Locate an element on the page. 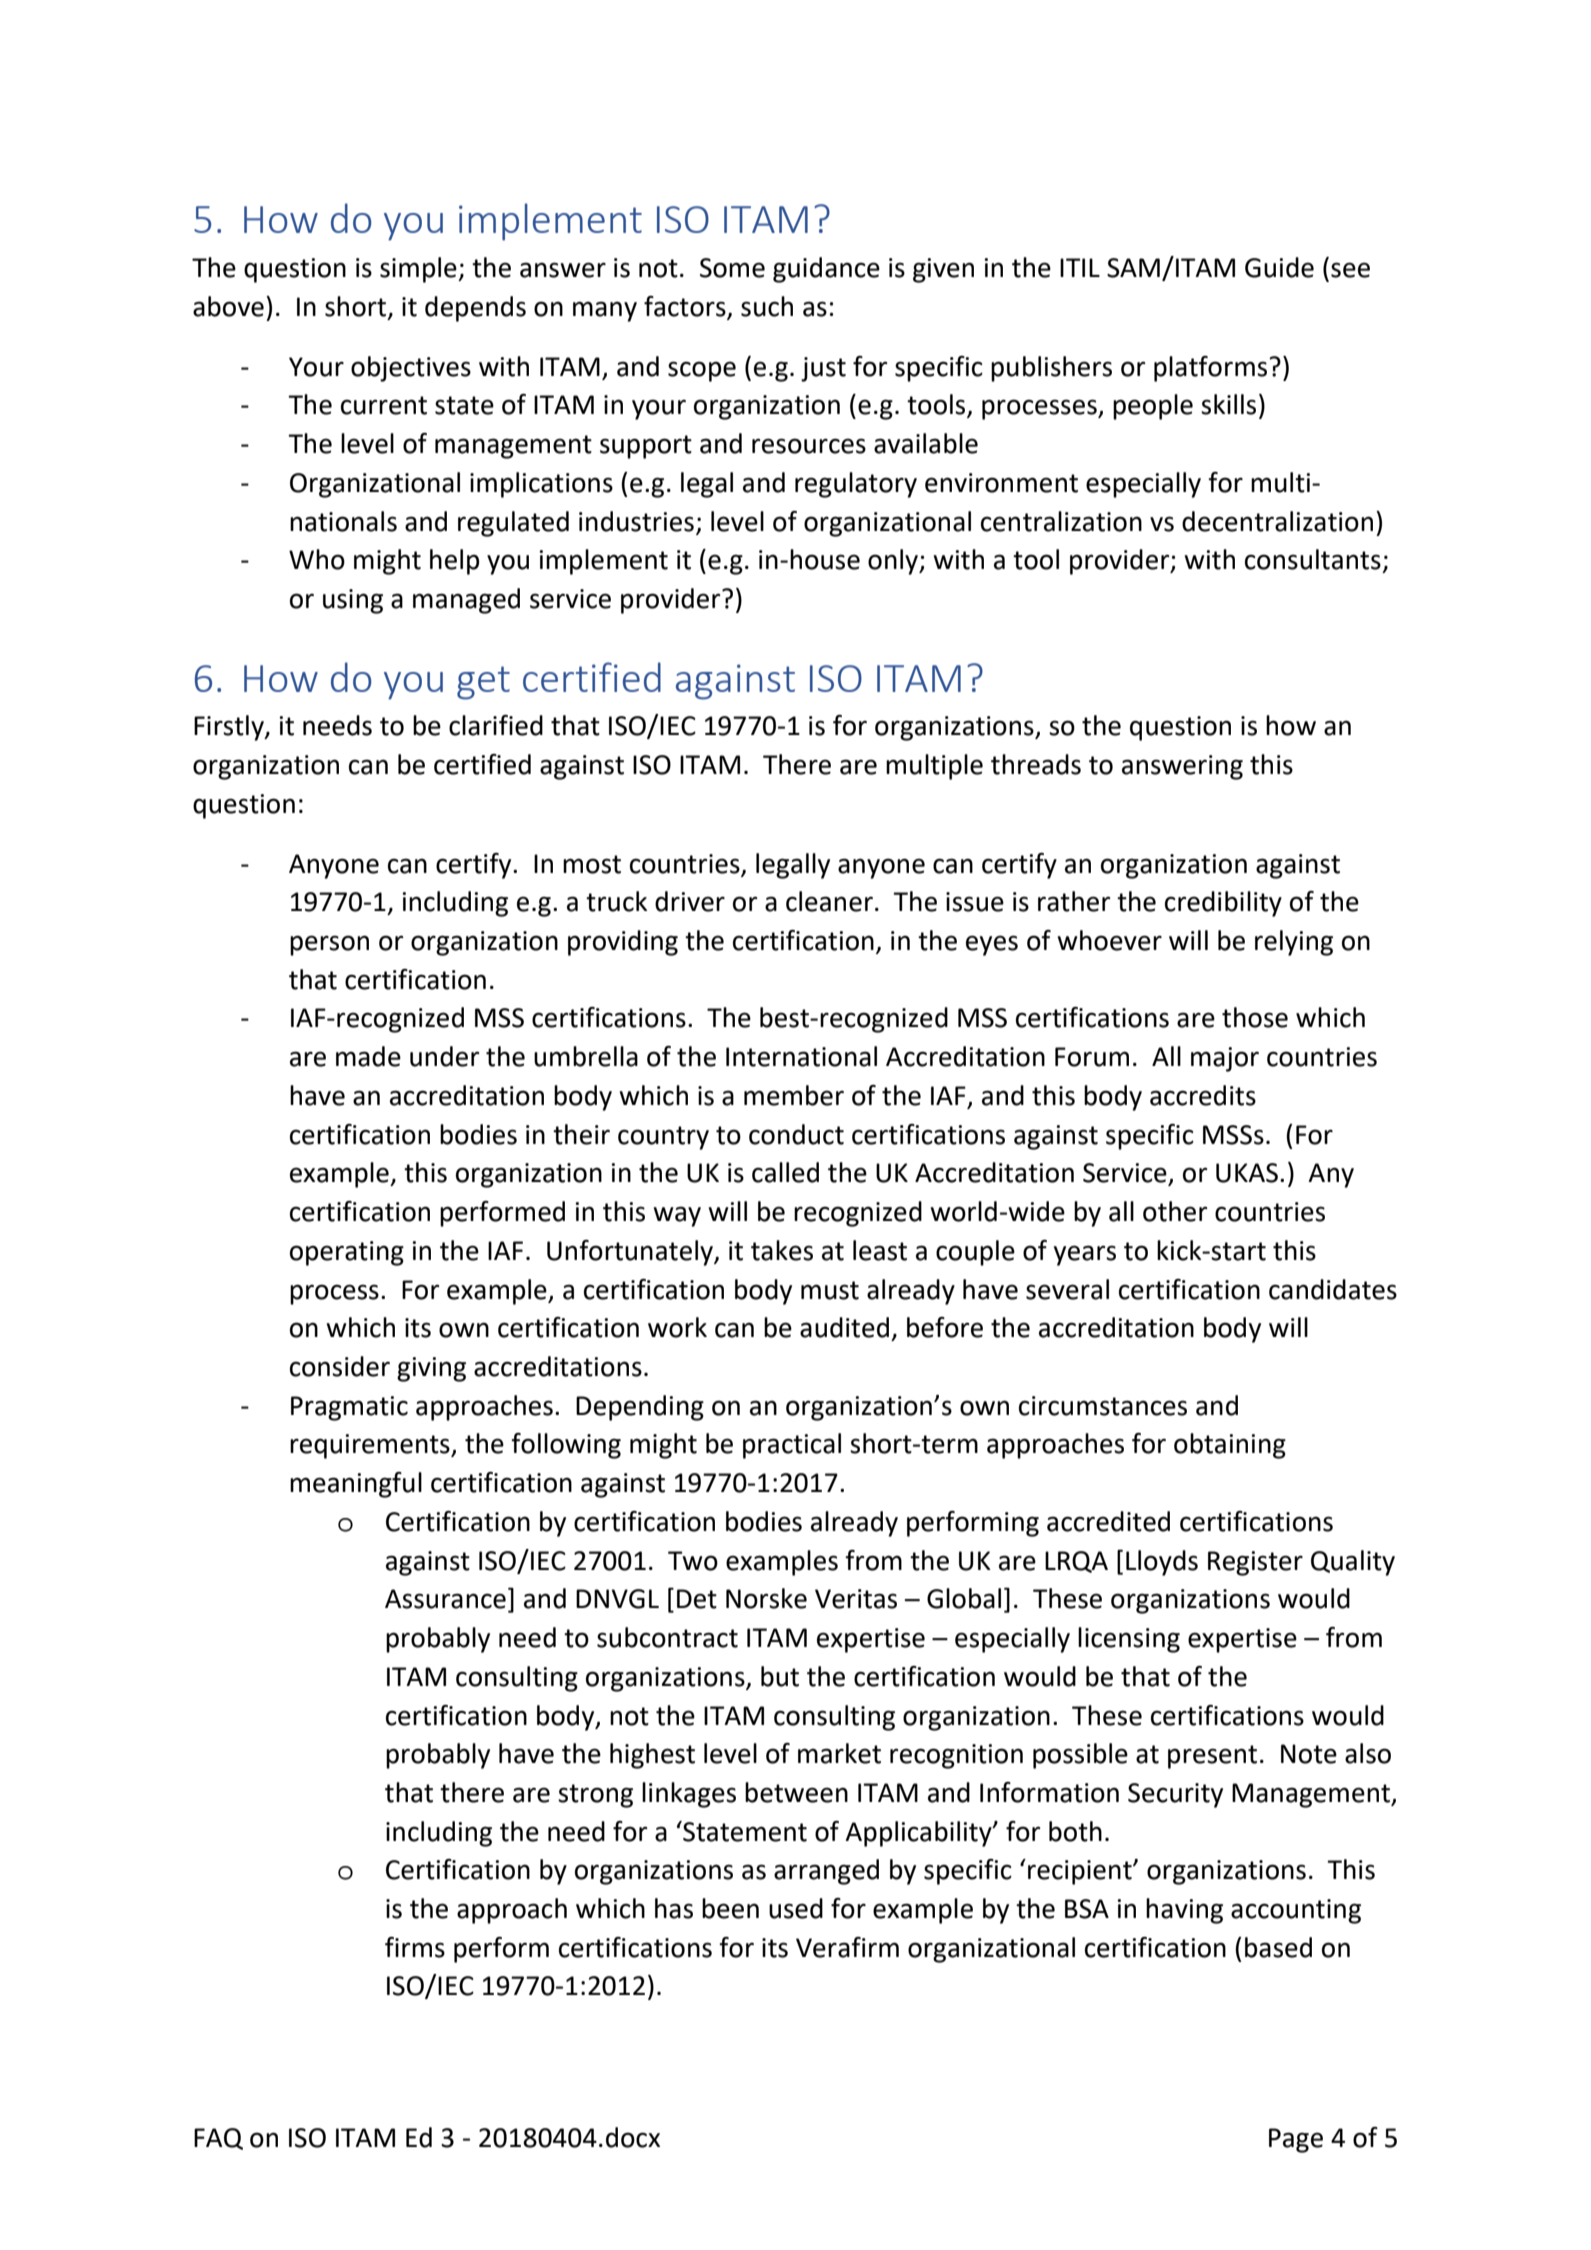 The height and width of the image is (2250, 1591). obtaining is located at coordinates (1230, 1446).
